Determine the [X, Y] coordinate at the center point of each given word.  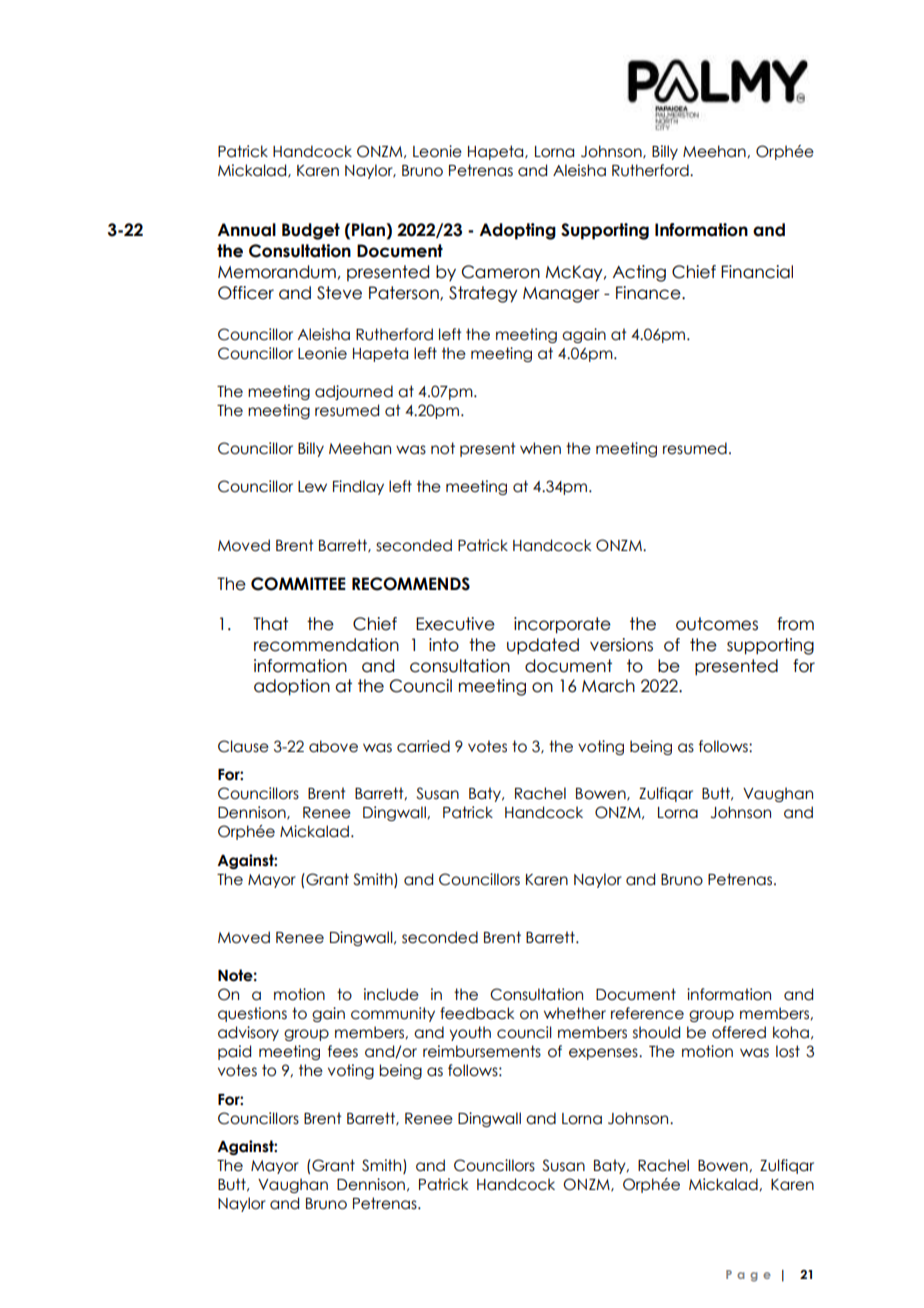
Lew [312, 487]
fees [343, 1051]
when [540, 448]
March [608, 686]
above [333, 746]
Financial [757, 272]
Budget [311, 231]
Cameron [501, 272]
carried [423, 746]
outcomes [717, 624]
